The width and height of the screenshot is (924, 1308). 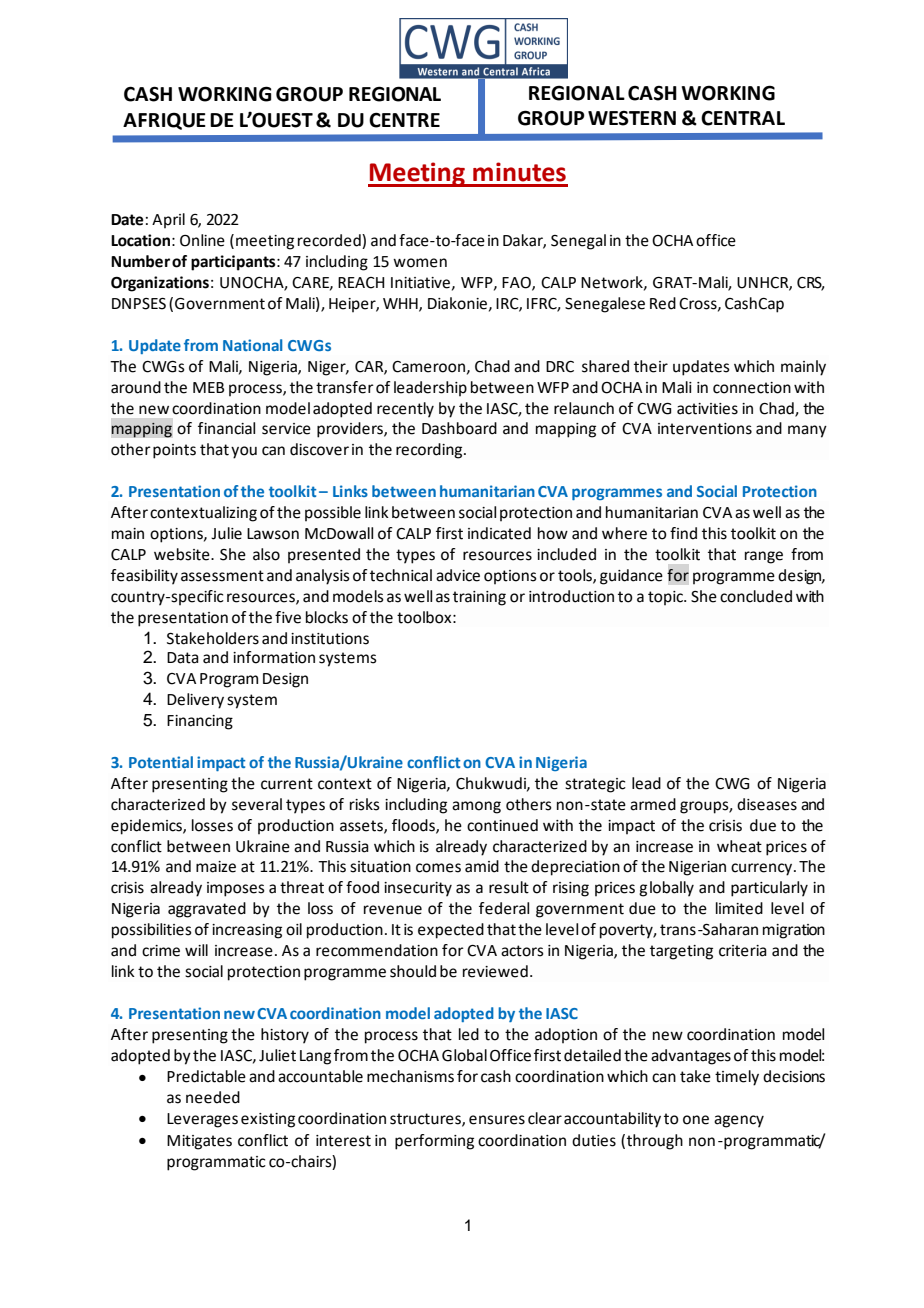 I want to click on CENTRAL, so click(x=743, y=118).
